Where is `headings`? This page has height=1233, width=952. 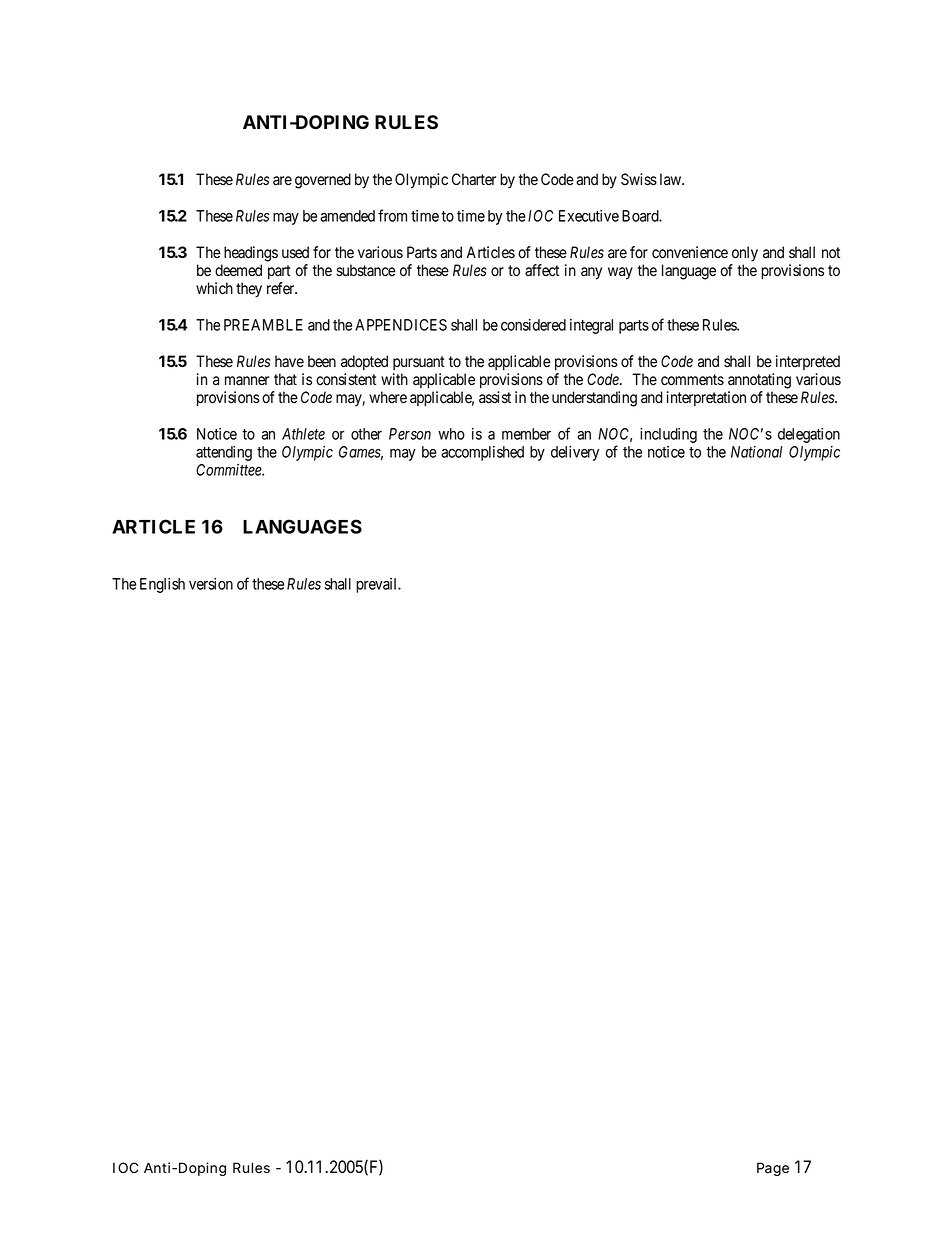 headings is located at coordinates (251, 254).
